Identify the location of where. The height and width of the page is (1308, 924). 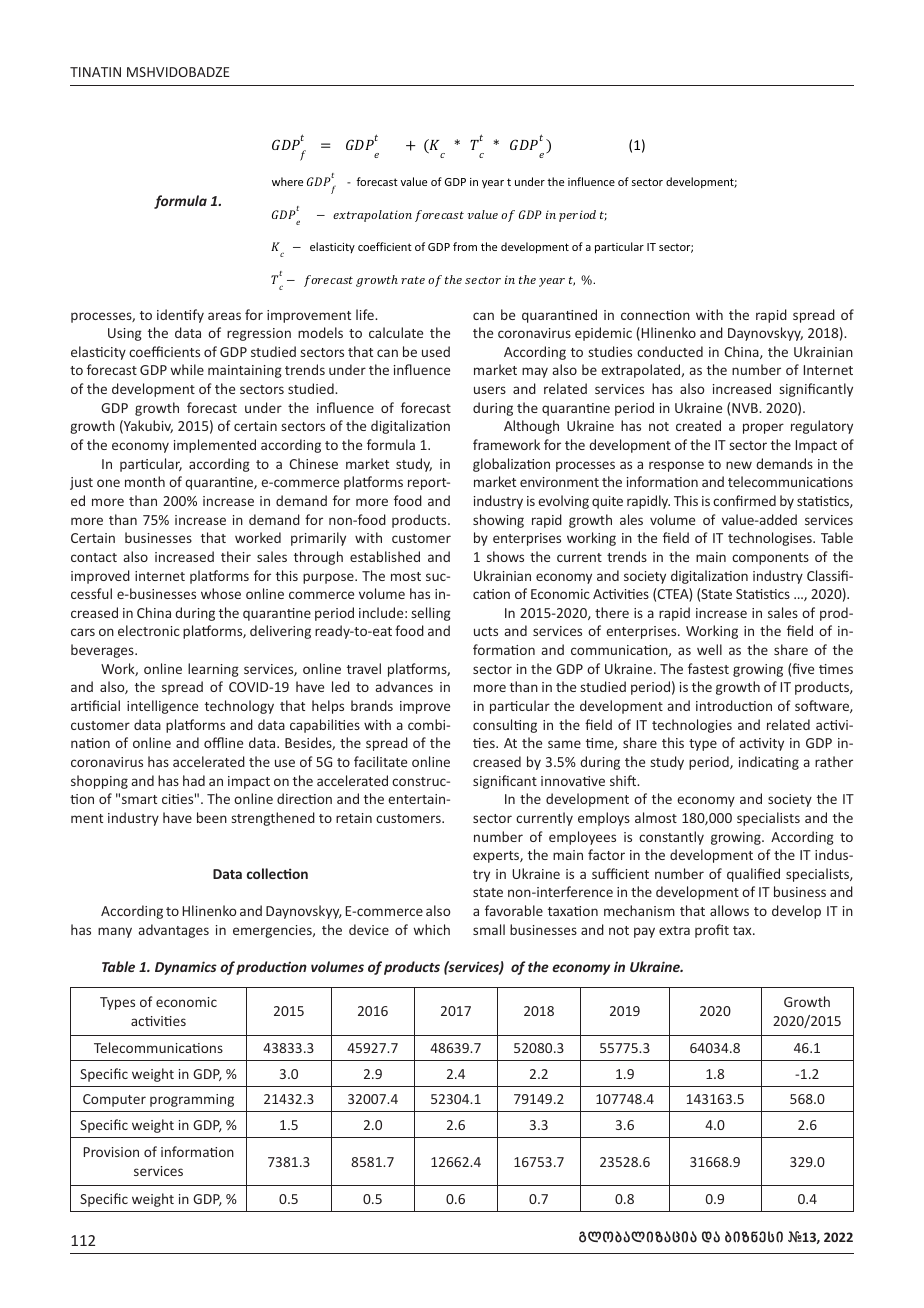
(287, 181).
